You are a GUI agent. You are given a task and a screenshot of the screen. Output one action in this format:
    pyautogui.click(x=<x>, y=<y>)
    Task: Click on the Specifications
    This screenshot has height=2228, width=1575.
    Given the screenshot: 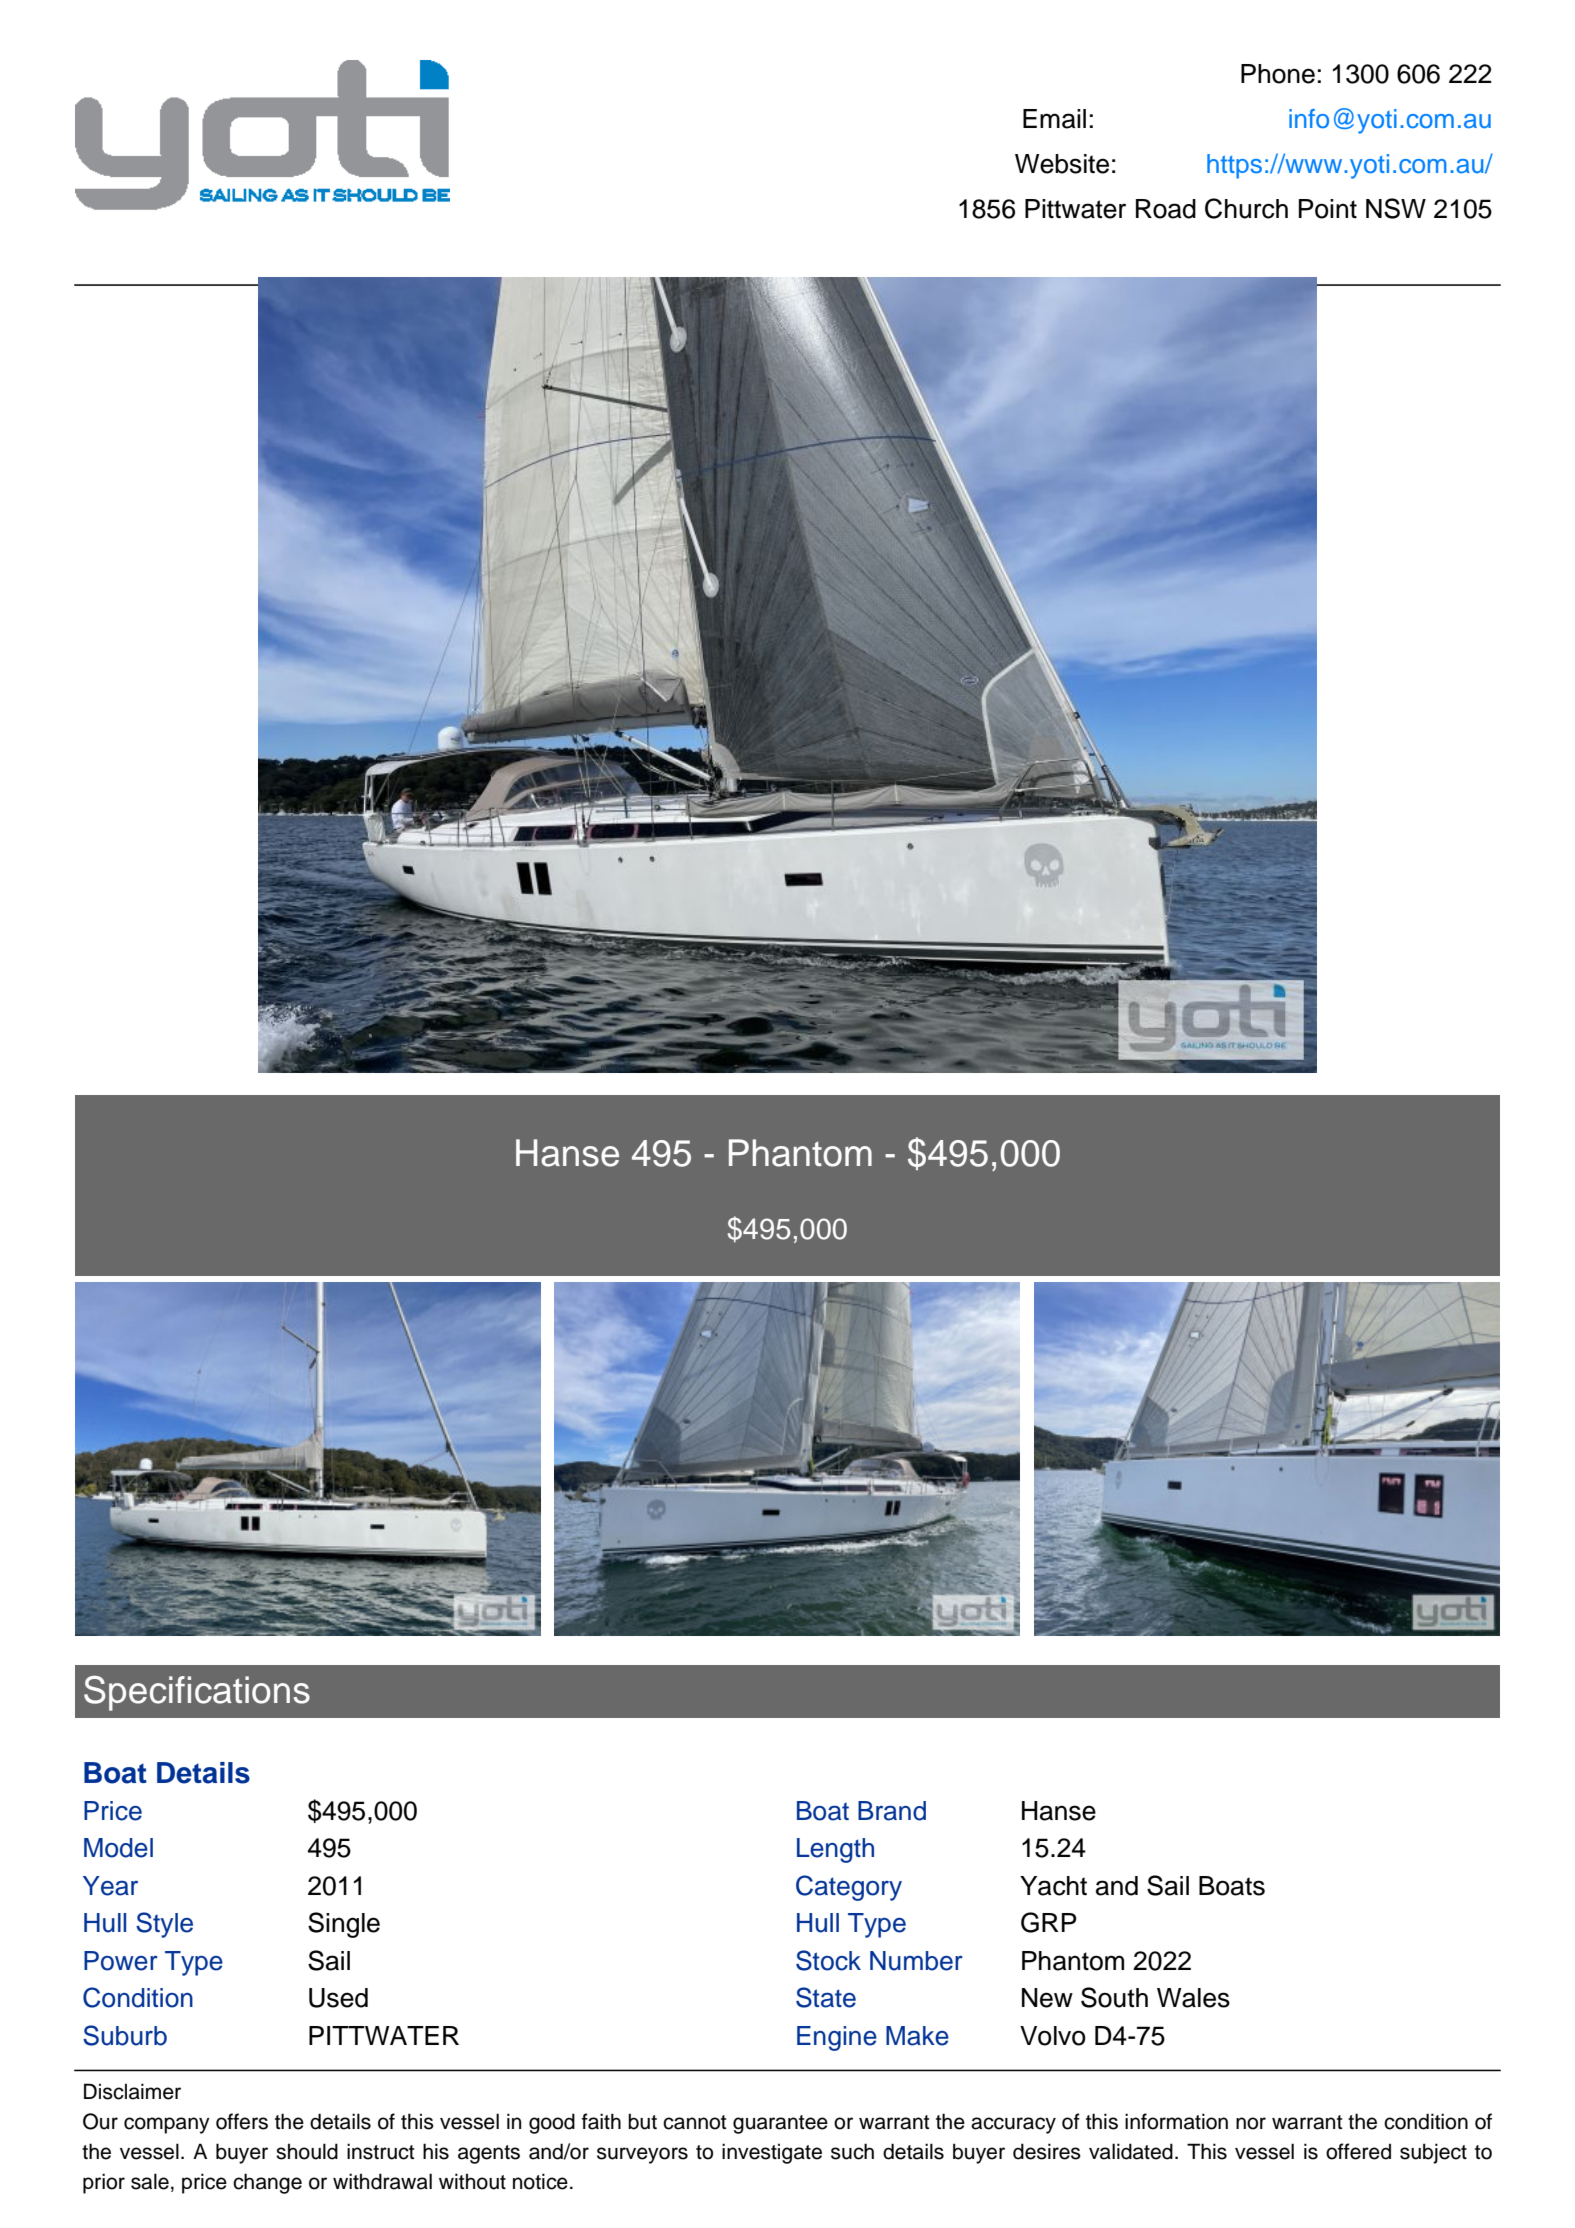 What is the action you would take?
    pyautogui.click(x=197, y=1693)
